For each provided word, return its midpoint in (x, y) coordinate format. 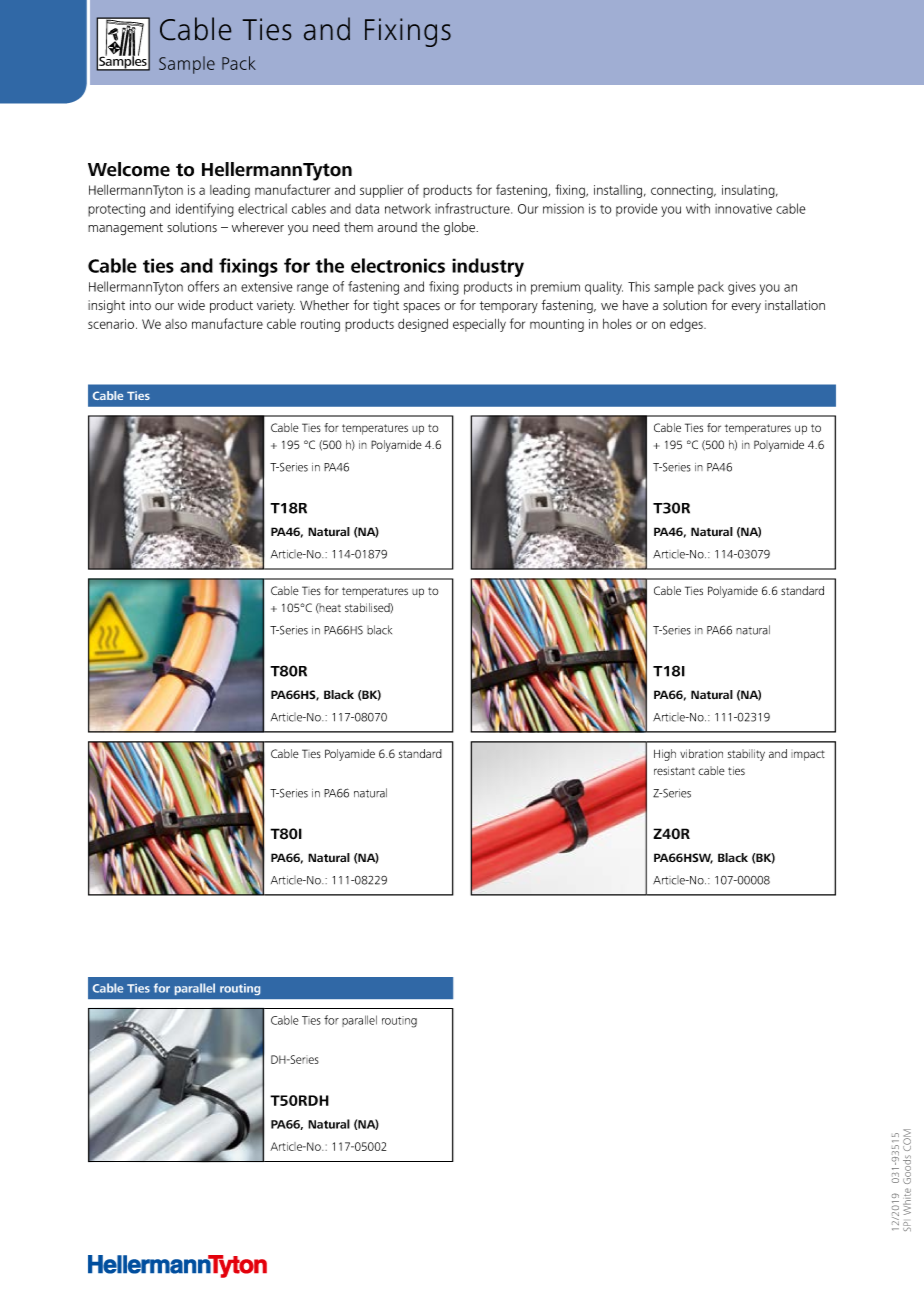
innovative (743, 209)
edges (687, 325)
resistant (674, 770)
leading (230, 191)
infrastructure (473, 208)
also (176, 324)
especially (479, 325)
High (665, 755)
